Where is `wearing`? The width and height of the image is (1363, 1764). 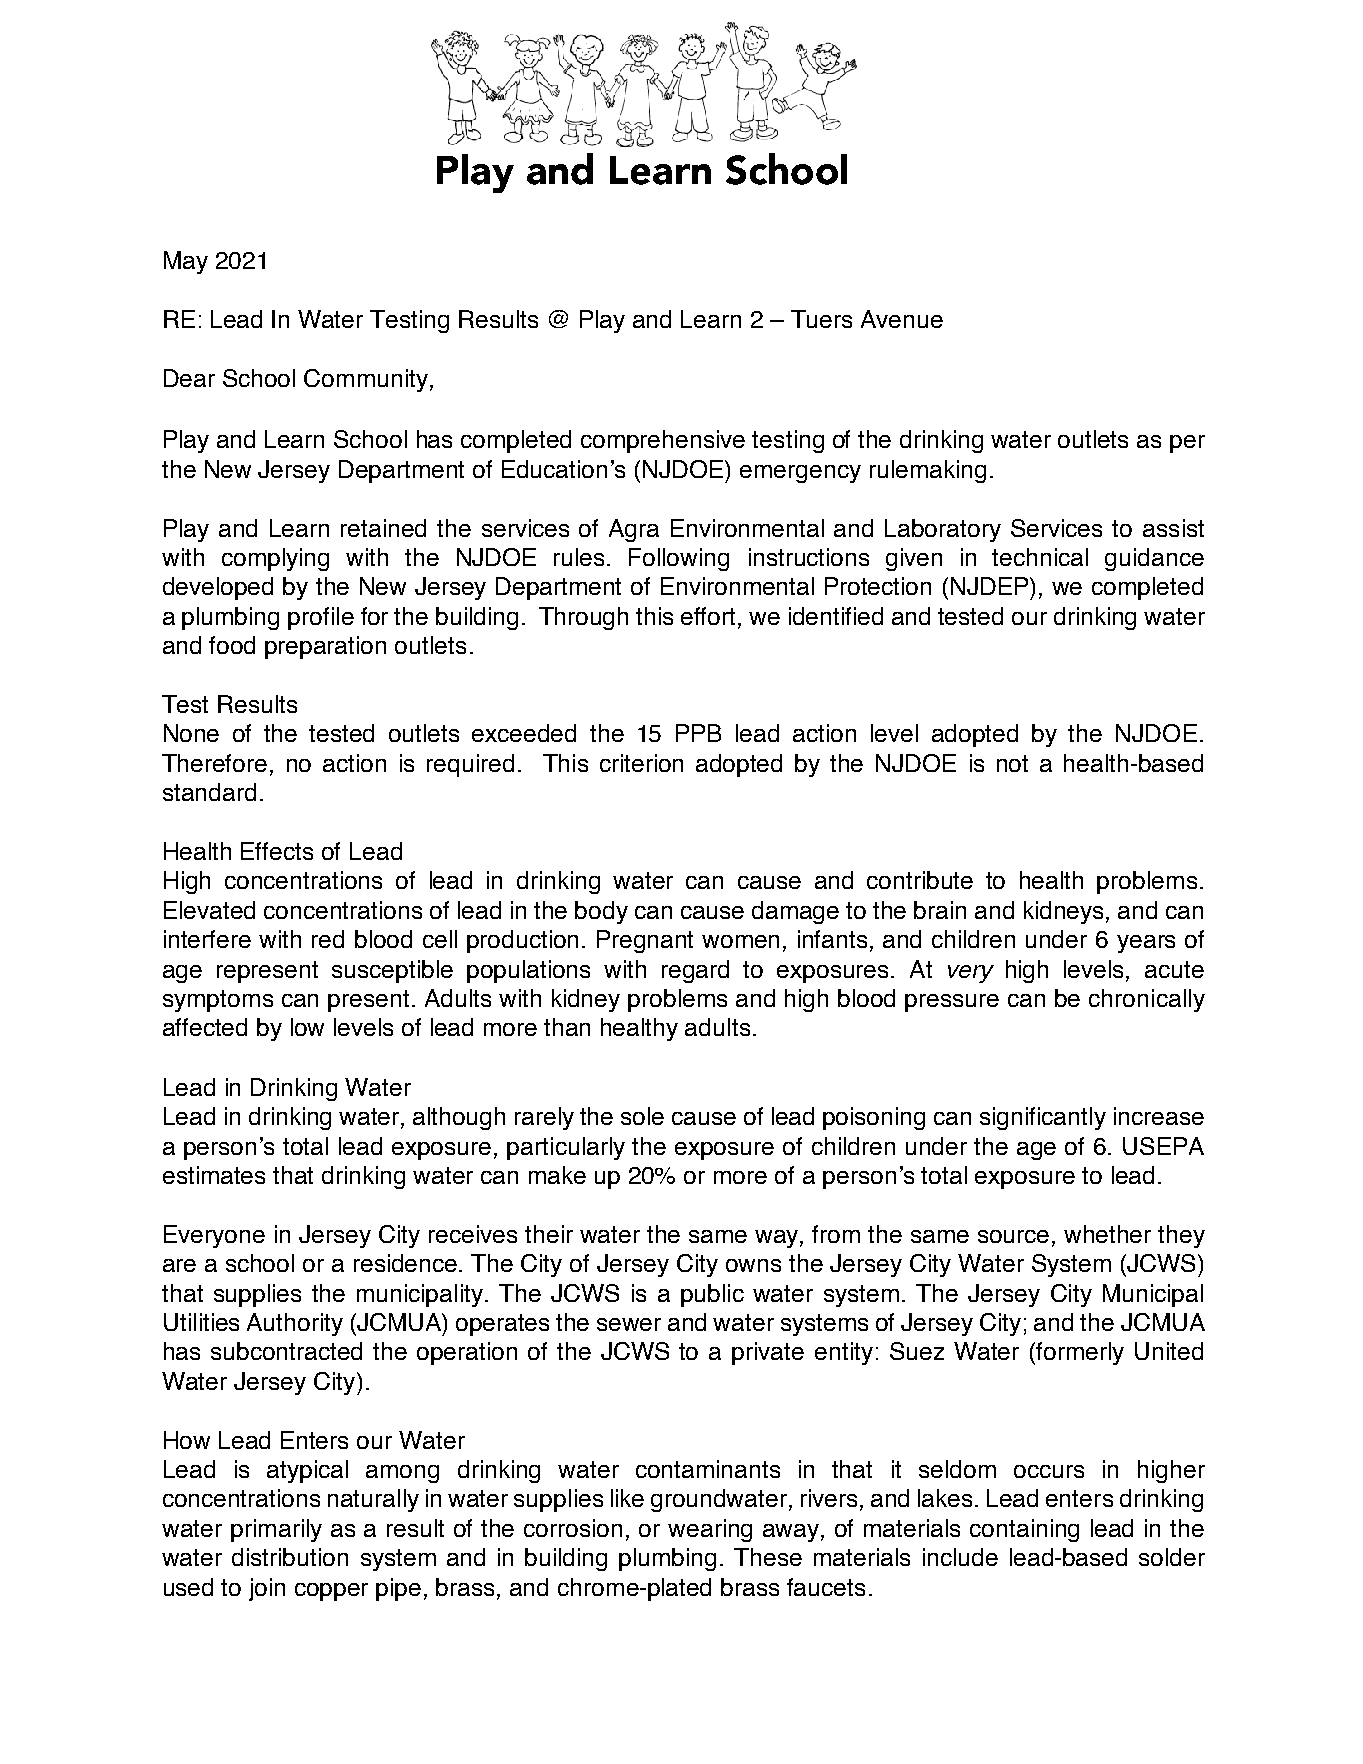
wearing is located at coordinates (710, 1530).
